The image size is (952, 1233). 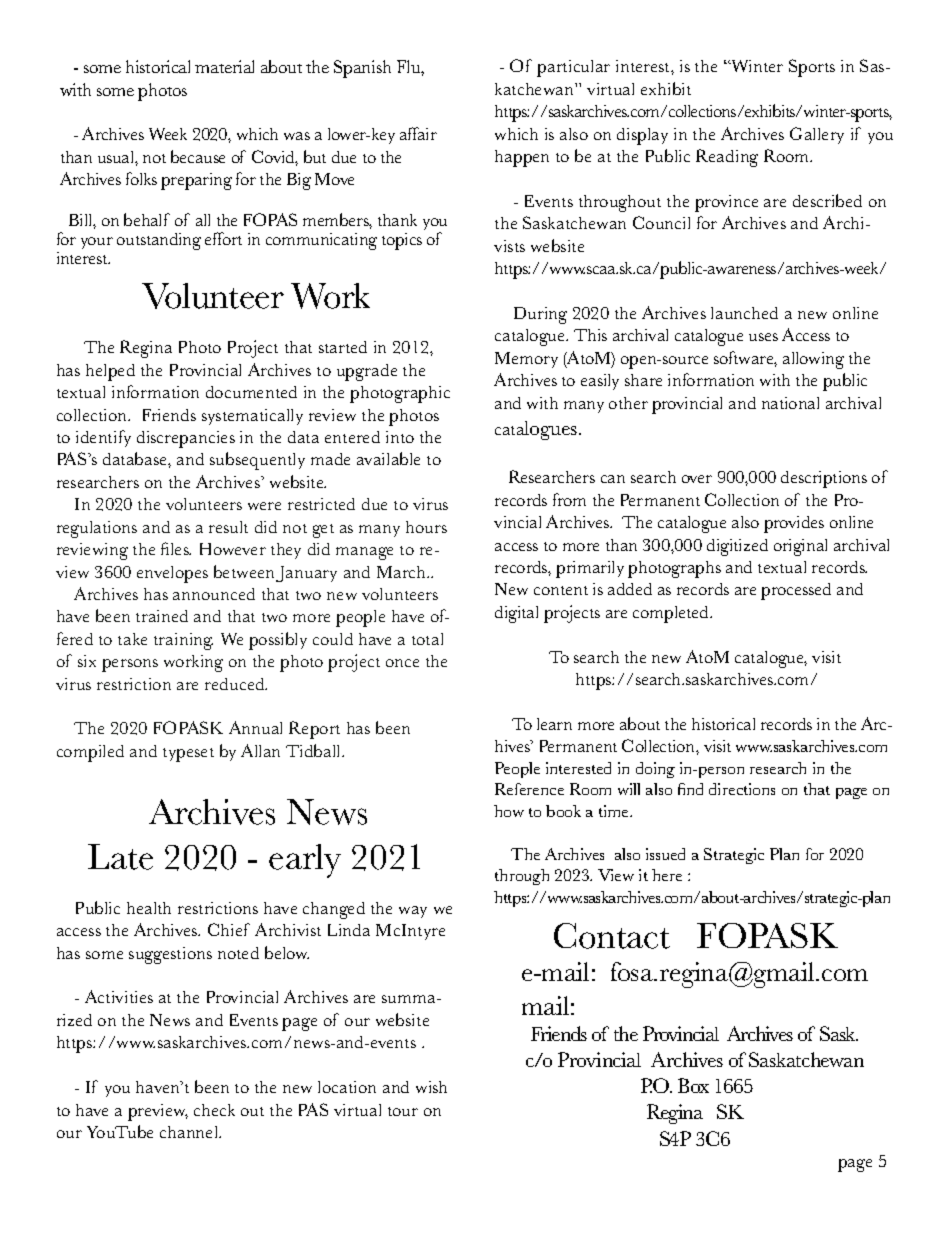 What do you see at coordinates (224, 66) in the screenshot?
I see `material` at bounding box center [224, 66].
